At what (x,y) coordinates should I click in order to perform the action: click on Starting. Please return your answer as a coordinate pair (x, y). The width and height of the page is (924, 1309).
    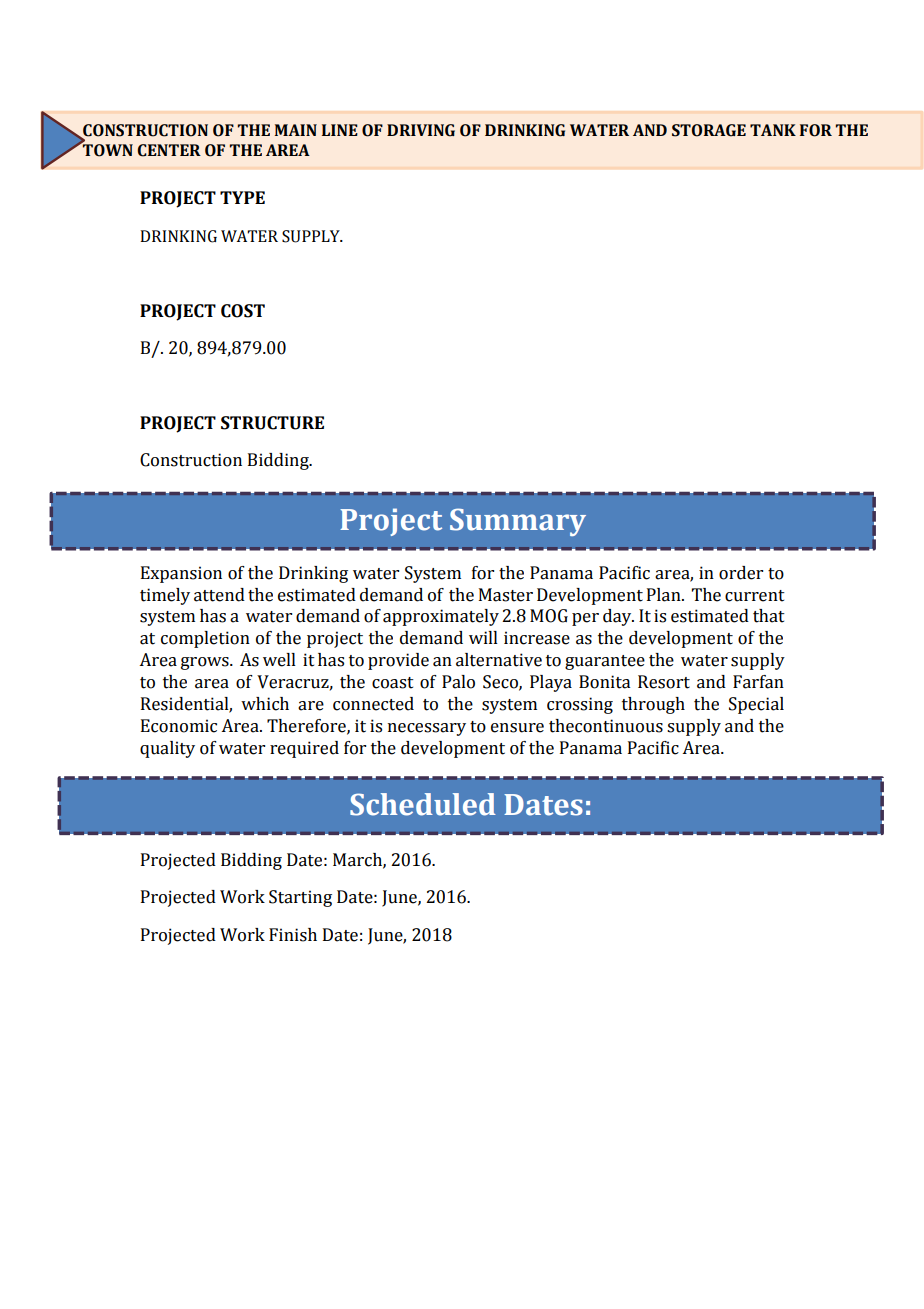
    Looking at the image, I should click on (300, 898).
